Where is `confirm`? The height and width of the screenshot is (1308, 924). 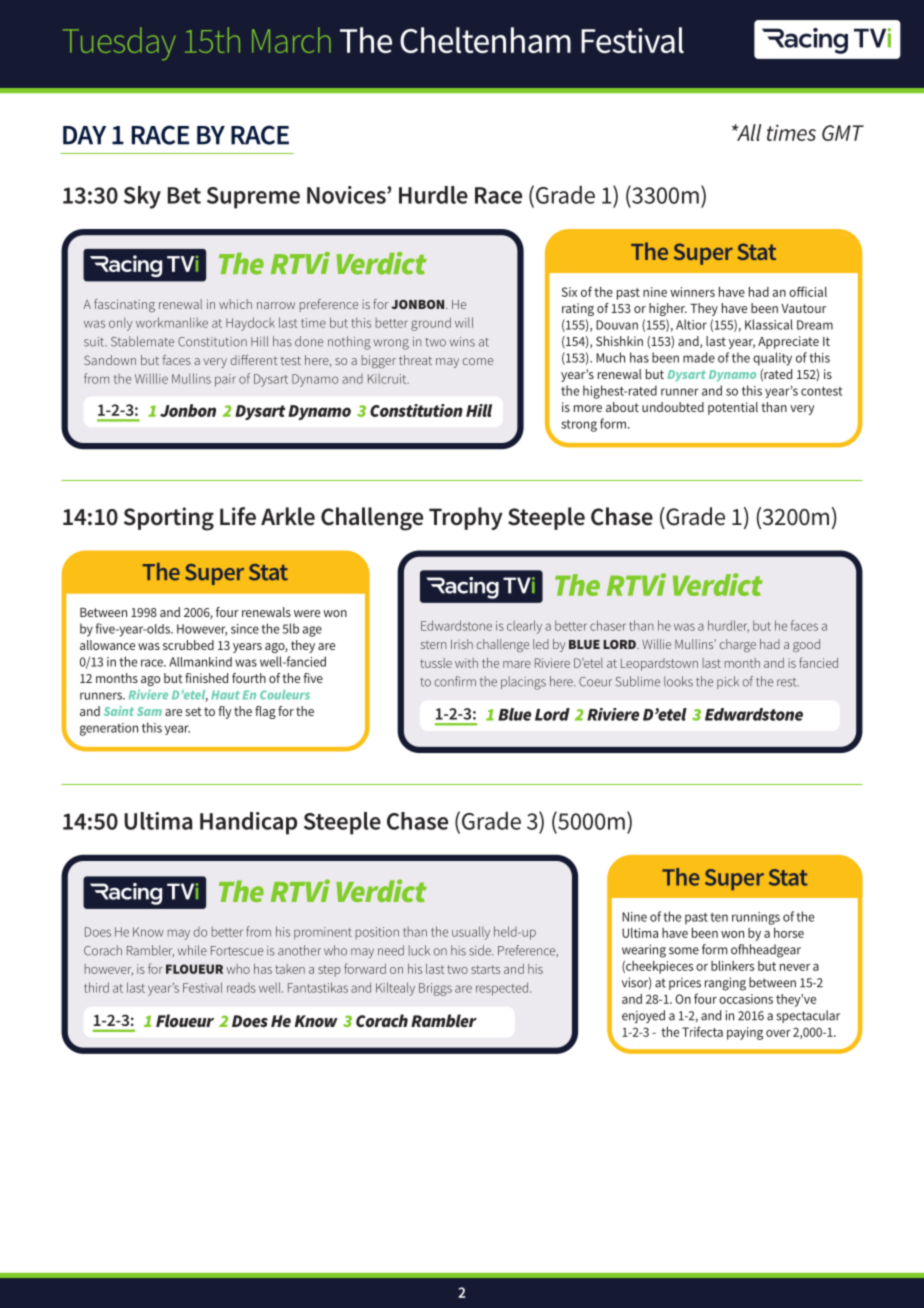 confirm is located at coordinates (455, 681).
